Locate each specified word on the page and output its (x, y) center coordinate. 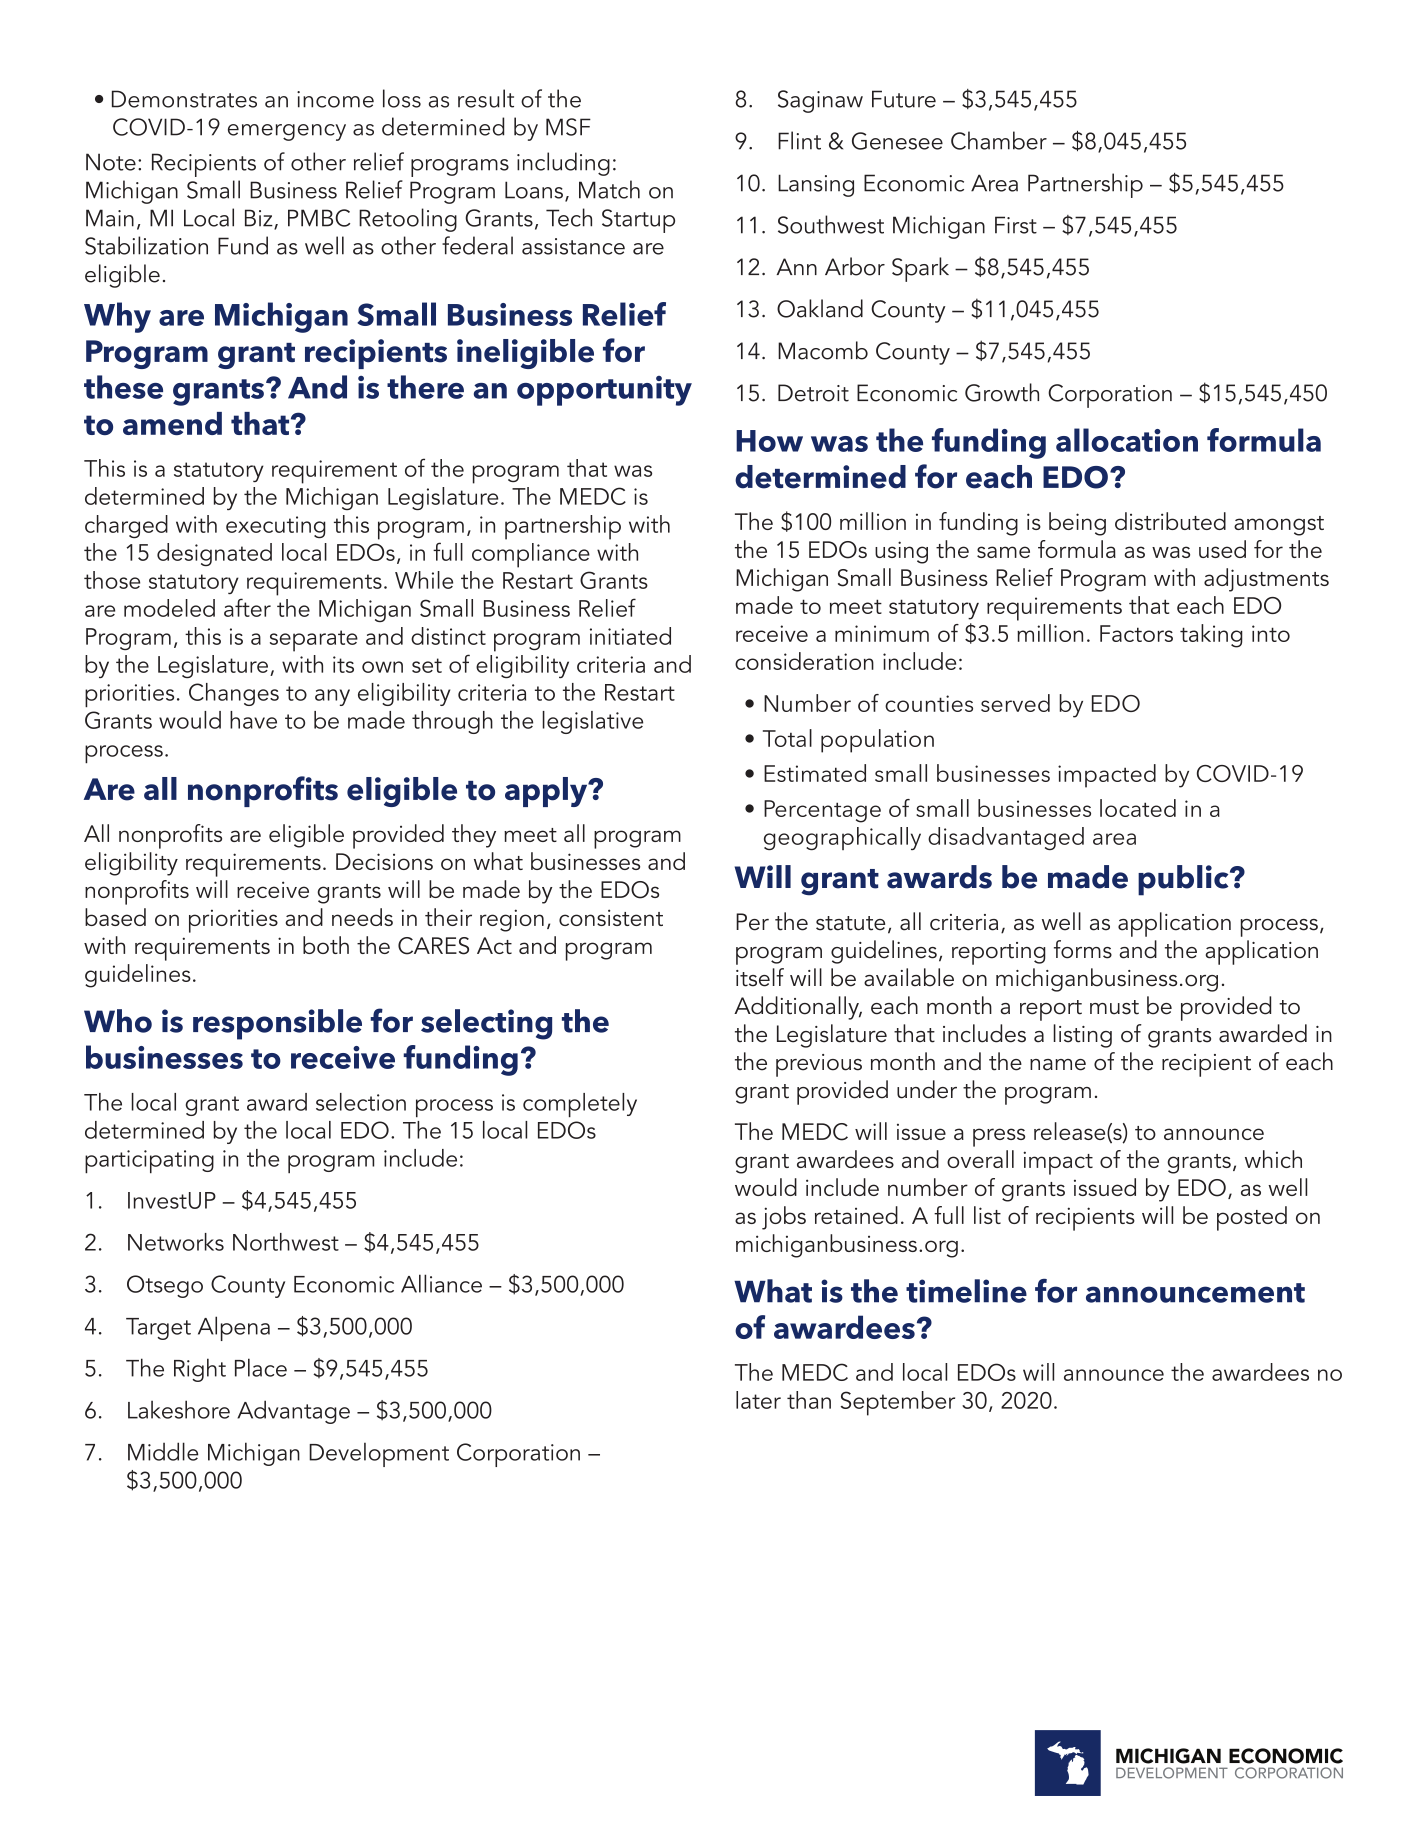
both (326, 945)
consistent (611, 917)
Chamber (999, 140)
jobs (784, 1218)
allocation (1127, 440)
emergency (287, 132)
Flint (799, 140)
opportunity (604, 391)
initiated (630, 636)
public (1184, 880)
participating (149, 1162)
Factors (1136, 633)
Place (261, 1367)
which (1273, 1159)
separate (314, 641)
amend (172, 423)
